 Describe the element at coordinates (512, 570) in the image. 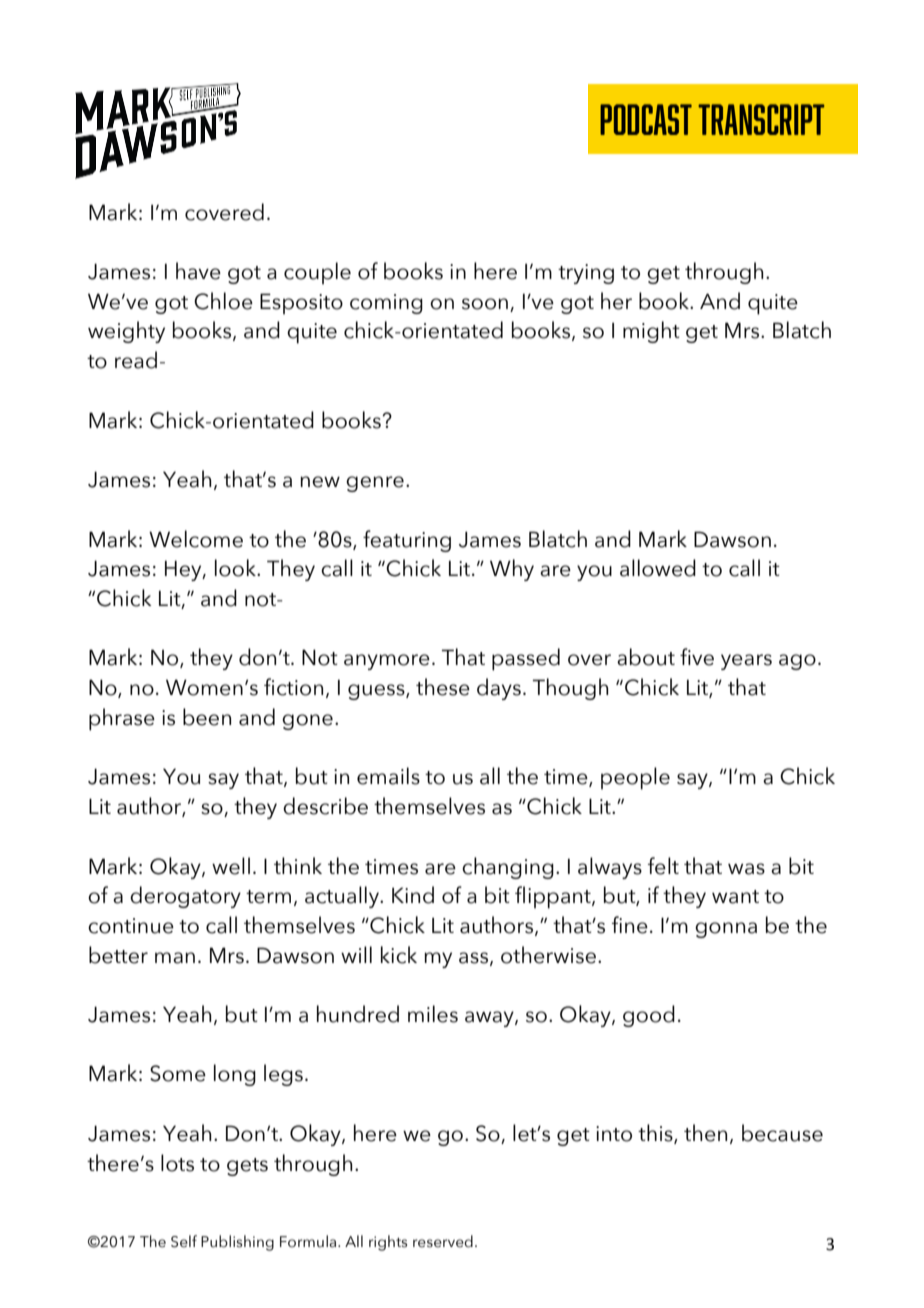

I see `Why` at that location.
